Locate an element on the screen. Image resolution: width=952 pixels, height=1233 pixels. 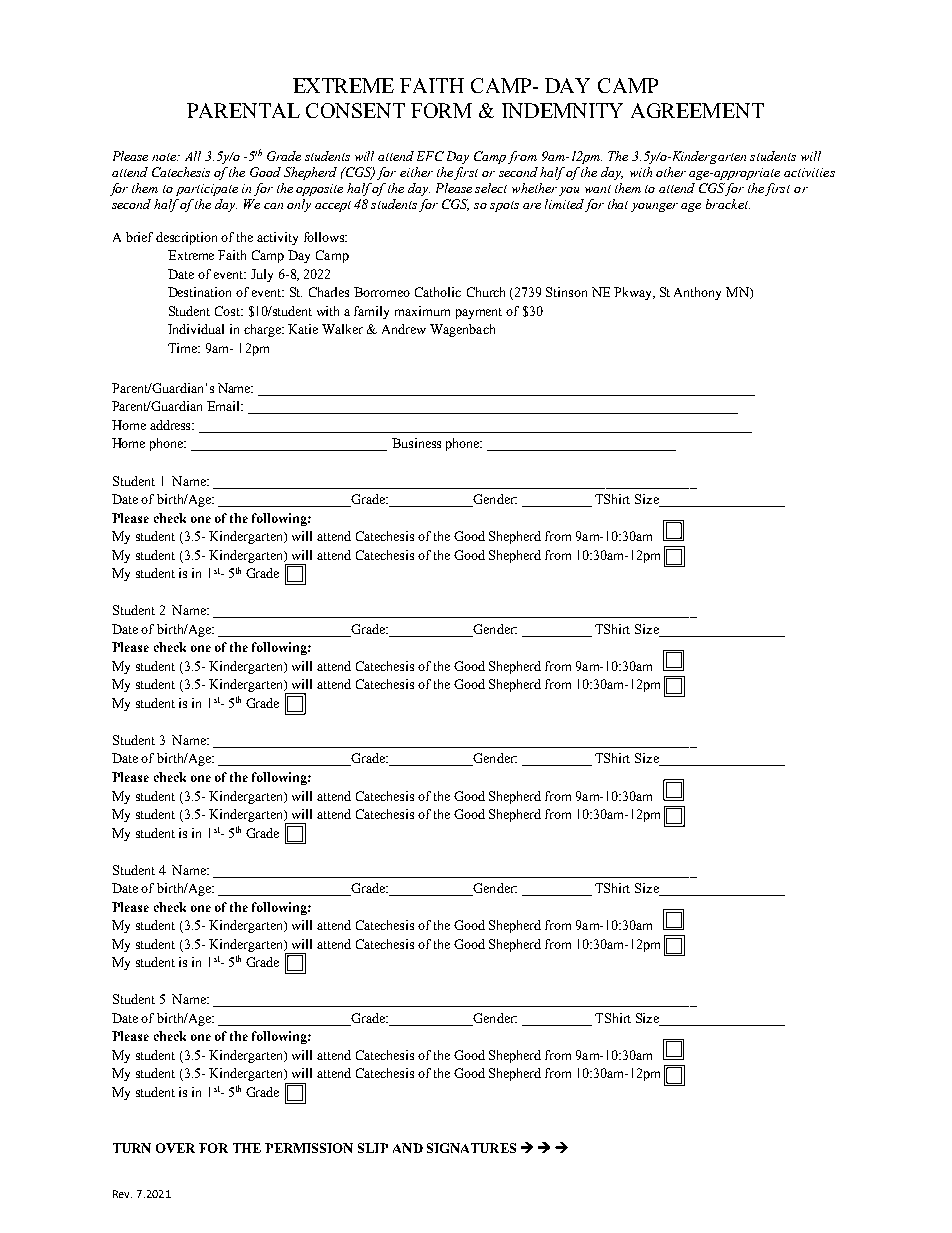
All is located at coordinates (193, 156).
